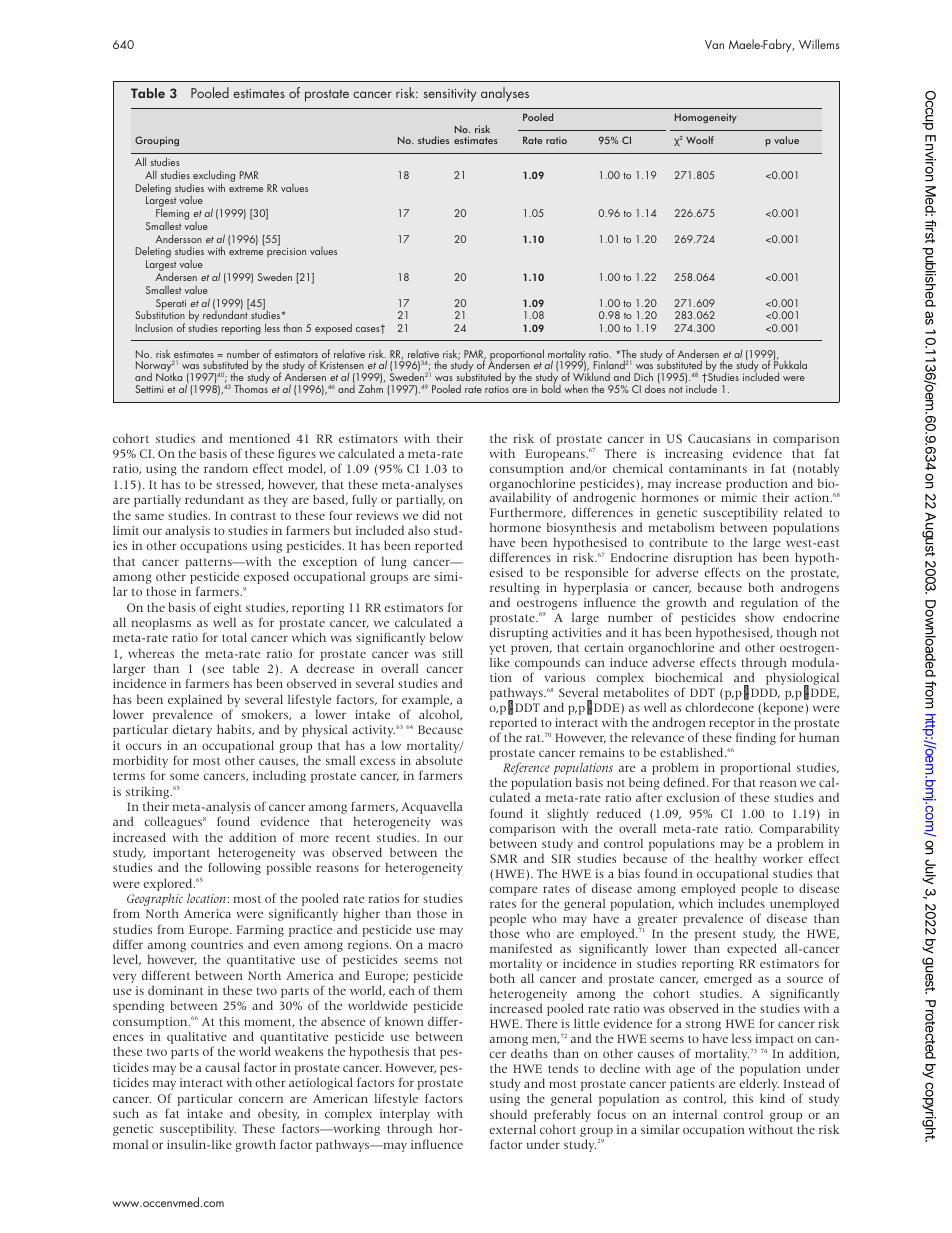 This screenshot has height=1233, width=952. I want to click on sensitivity, so click(450, 95).
